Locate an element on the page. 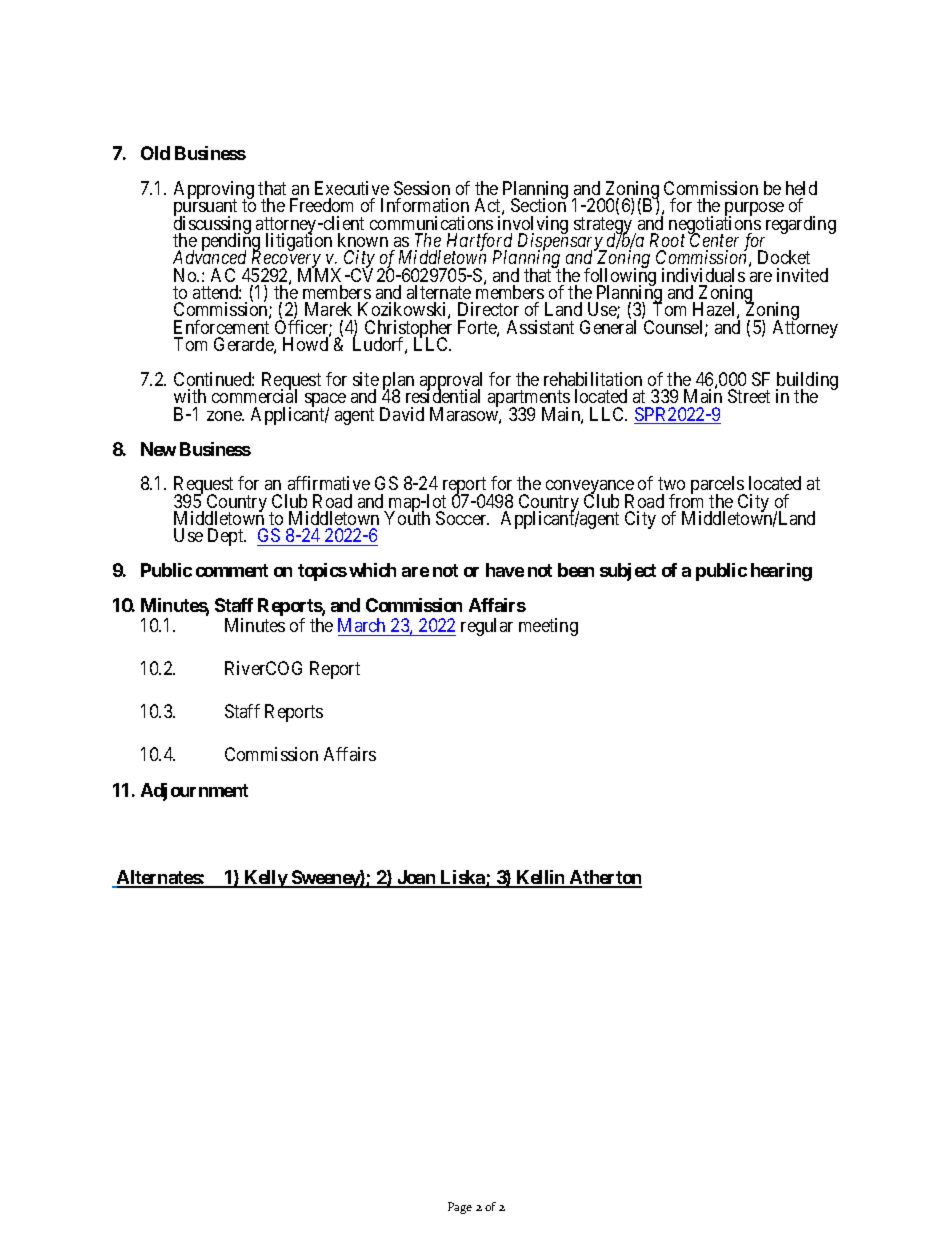 The image size is (952, 1233). Joan is located at coordinates (416, 878).
